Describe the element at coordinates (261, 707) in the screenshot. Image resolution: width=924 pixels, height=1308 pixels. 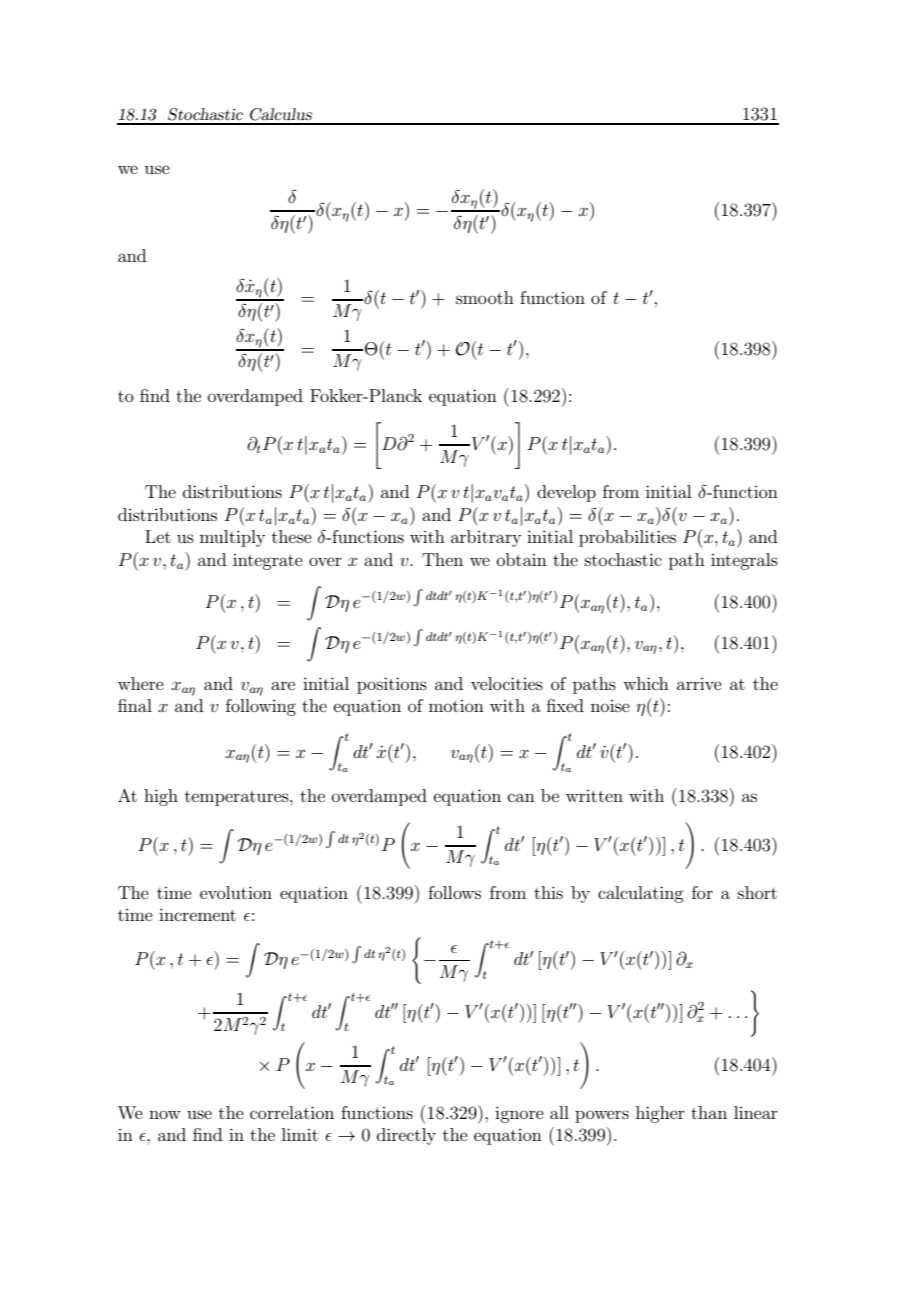
I see `following` at that location.
